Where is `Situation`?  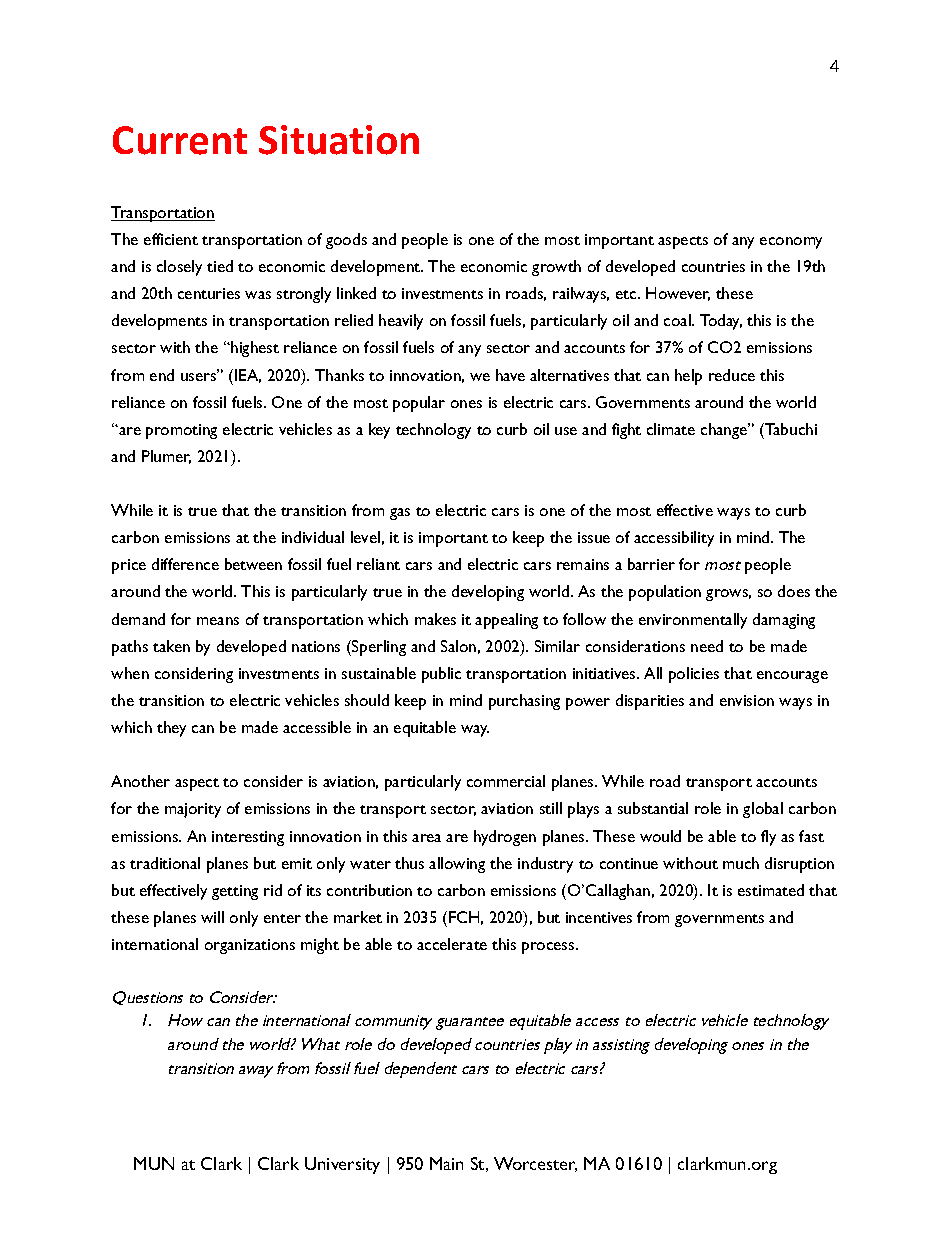 Situation is located at coordinates (339, 140).
